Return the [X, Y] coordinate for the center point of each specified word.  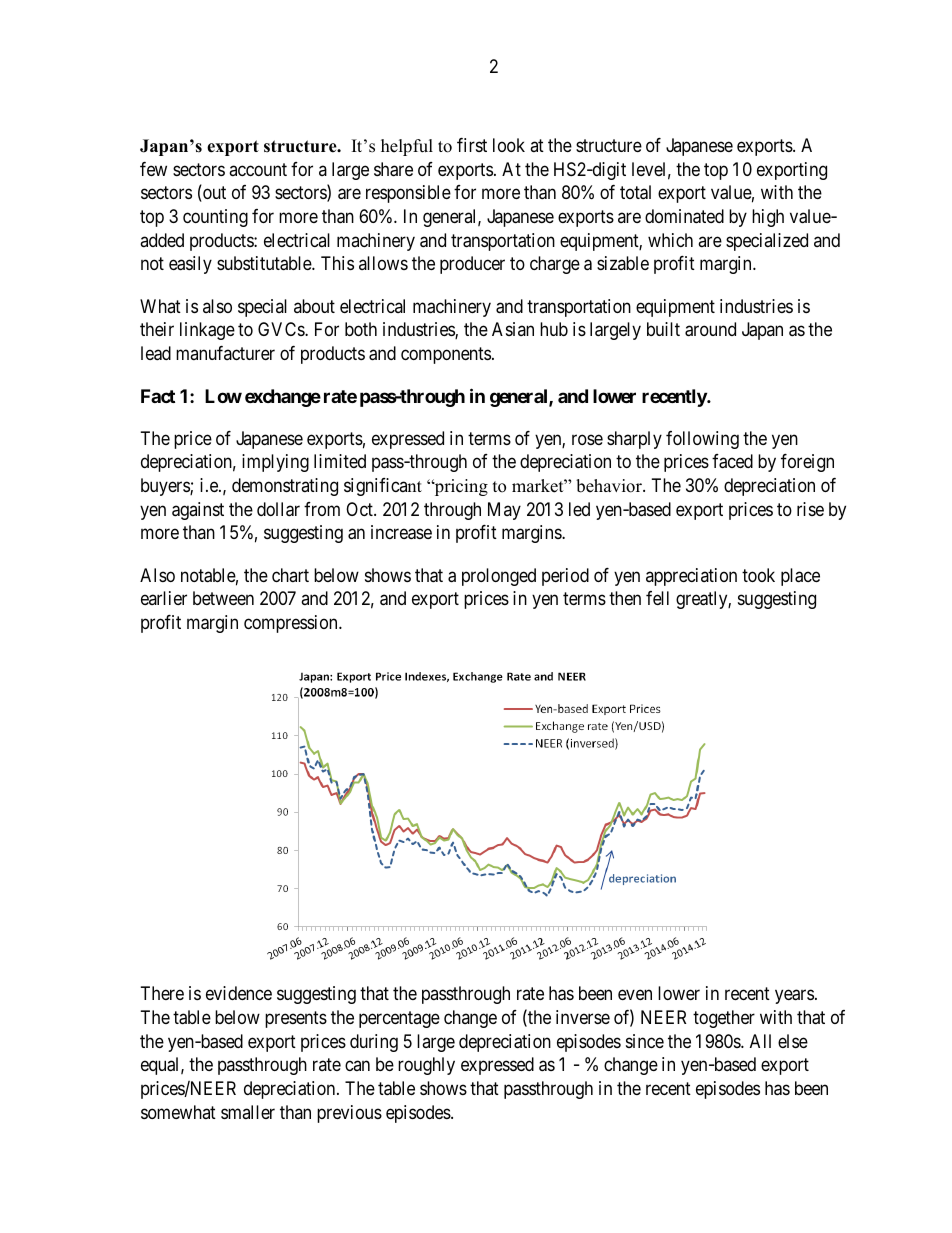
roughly [426, 1066]
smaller [248, 1112]
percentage [399, 1019]
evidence [239, 993]
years [794, 997]
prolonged [499, 577]
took [758, 575]
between [223, 598]
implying [275, 463]
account [258, 169]
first [472, 145]
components [446, 355]
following [702, 440]
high [768, 218]
